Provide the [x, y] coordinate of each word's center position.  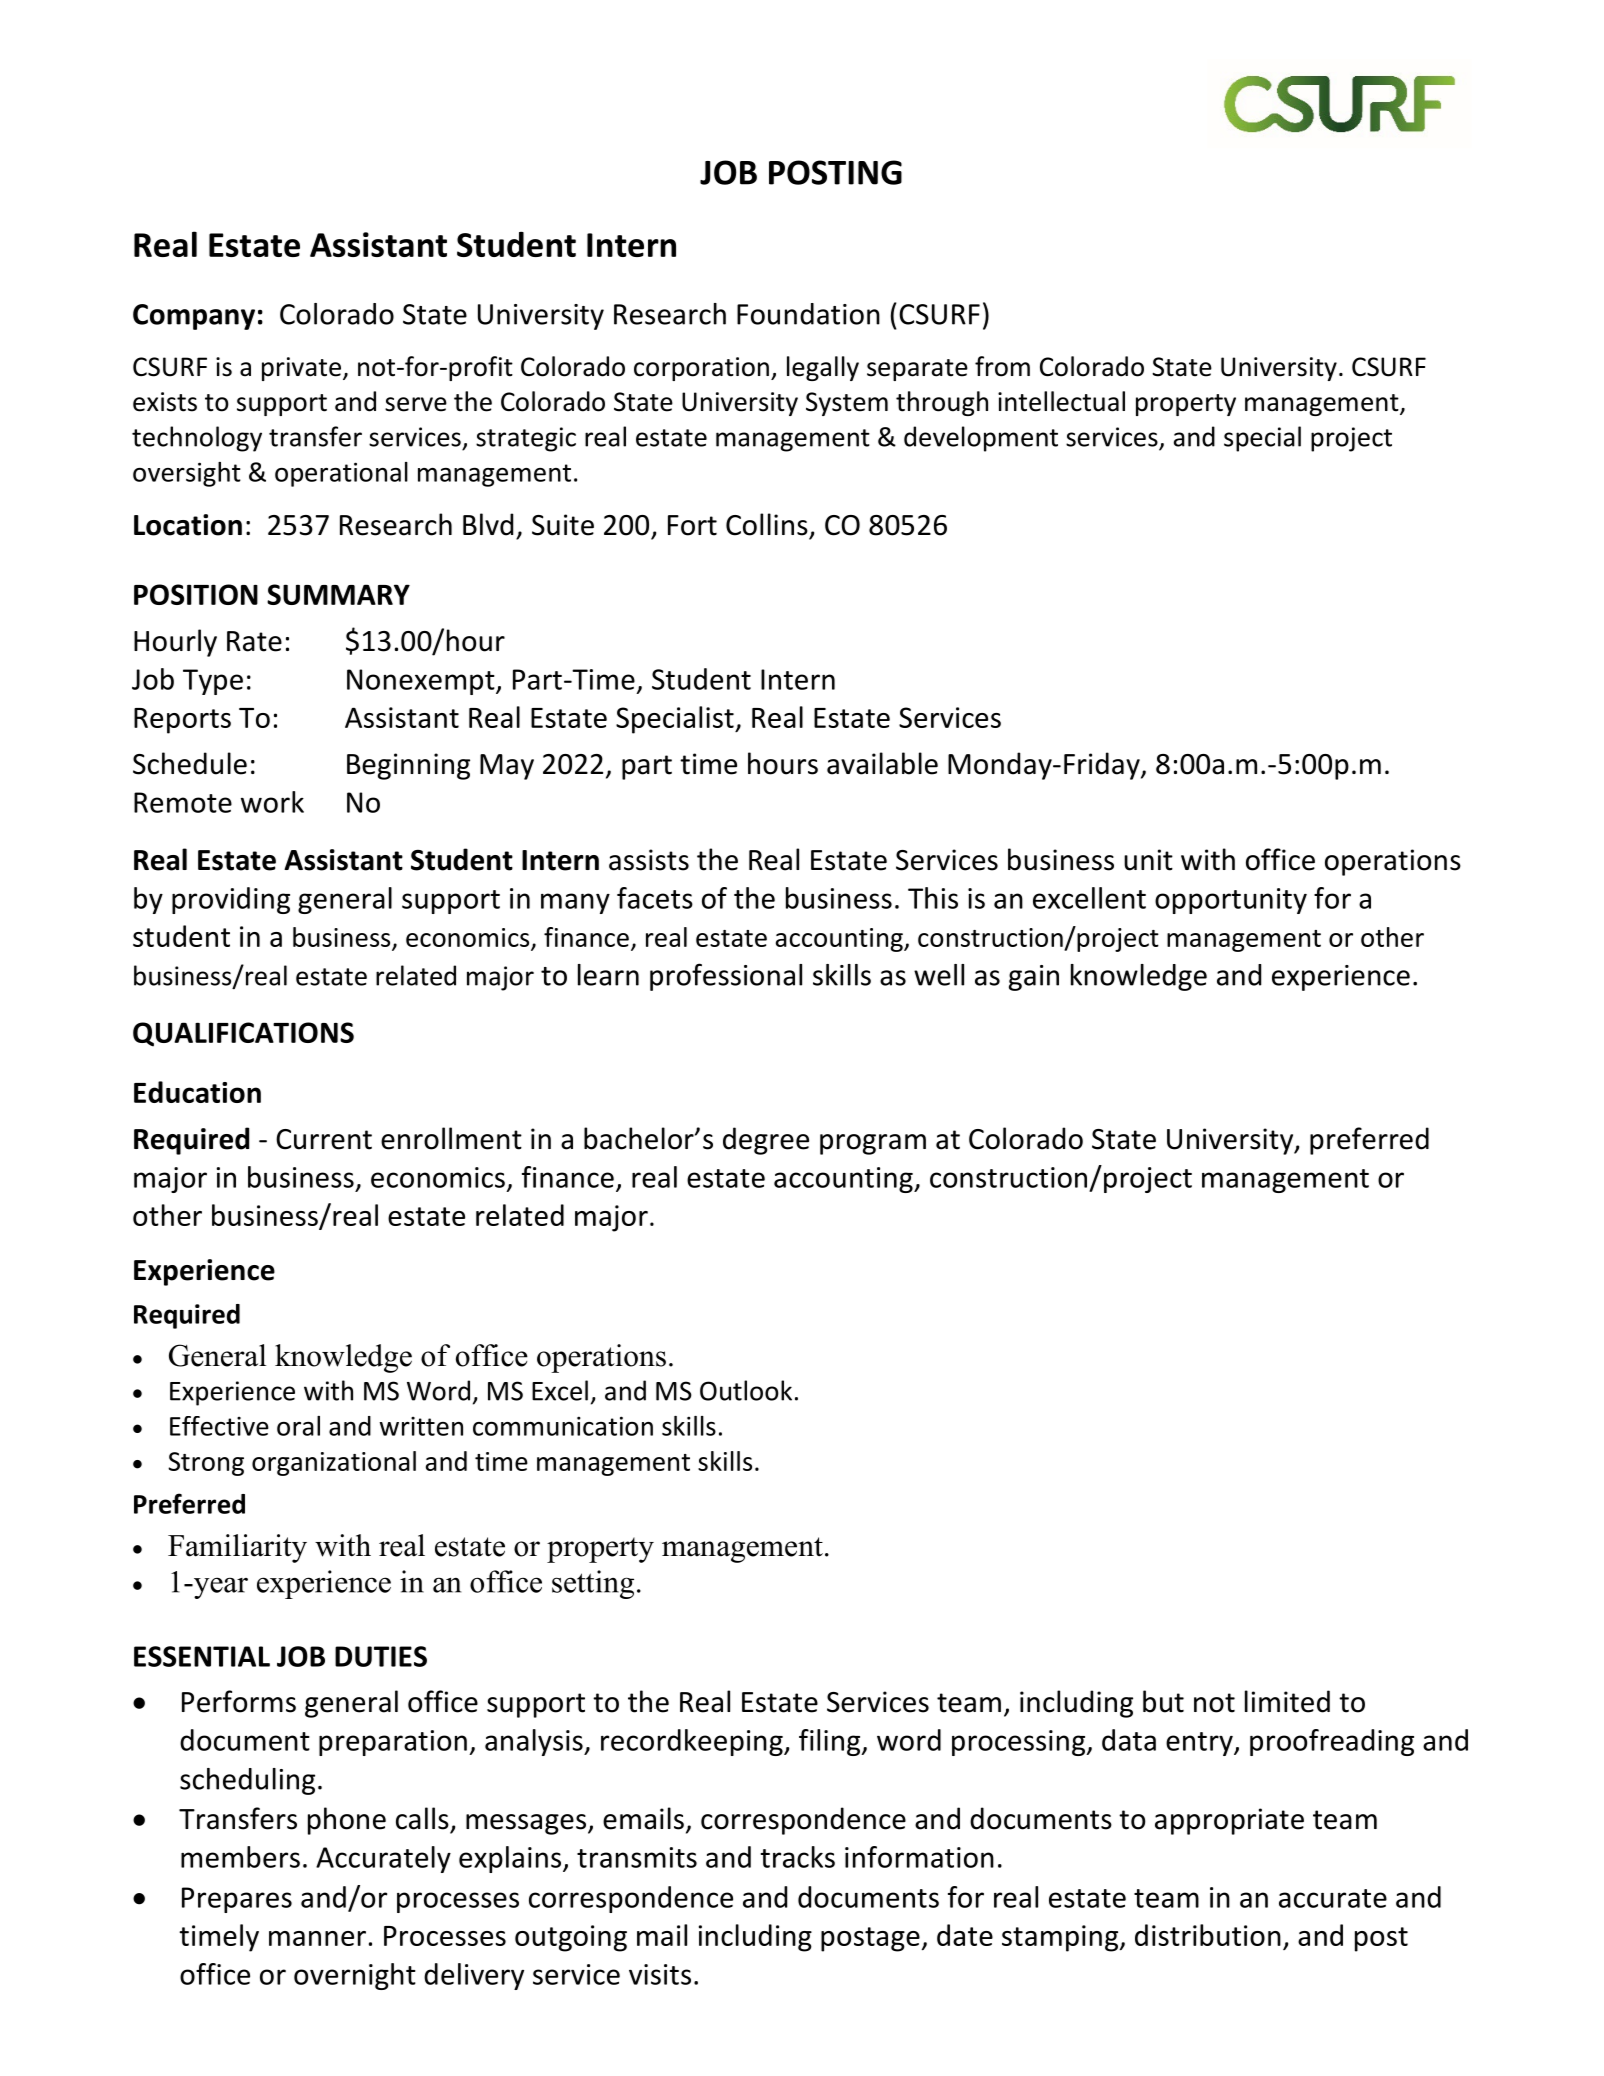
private [301, 369]
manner [317, 1938]
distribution [1208, 1935]
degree [766, 1141]
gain [1034, 978]
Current [324, 1139]
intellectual [1061, 401]
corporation [701, 369]
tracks [798, 1857]
